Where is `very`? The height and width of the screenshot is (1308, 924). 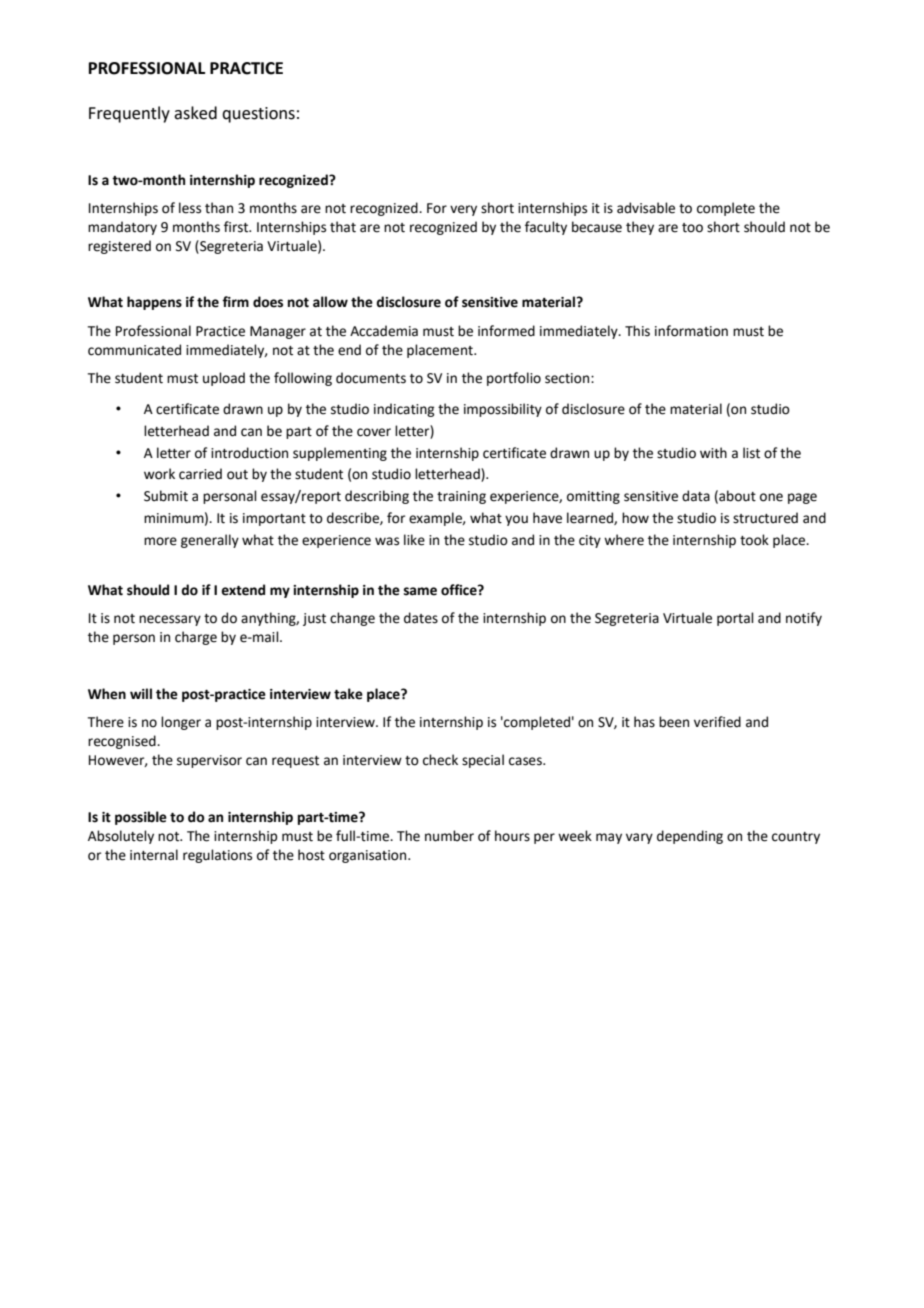
very is located at coordinates (463, 210).
